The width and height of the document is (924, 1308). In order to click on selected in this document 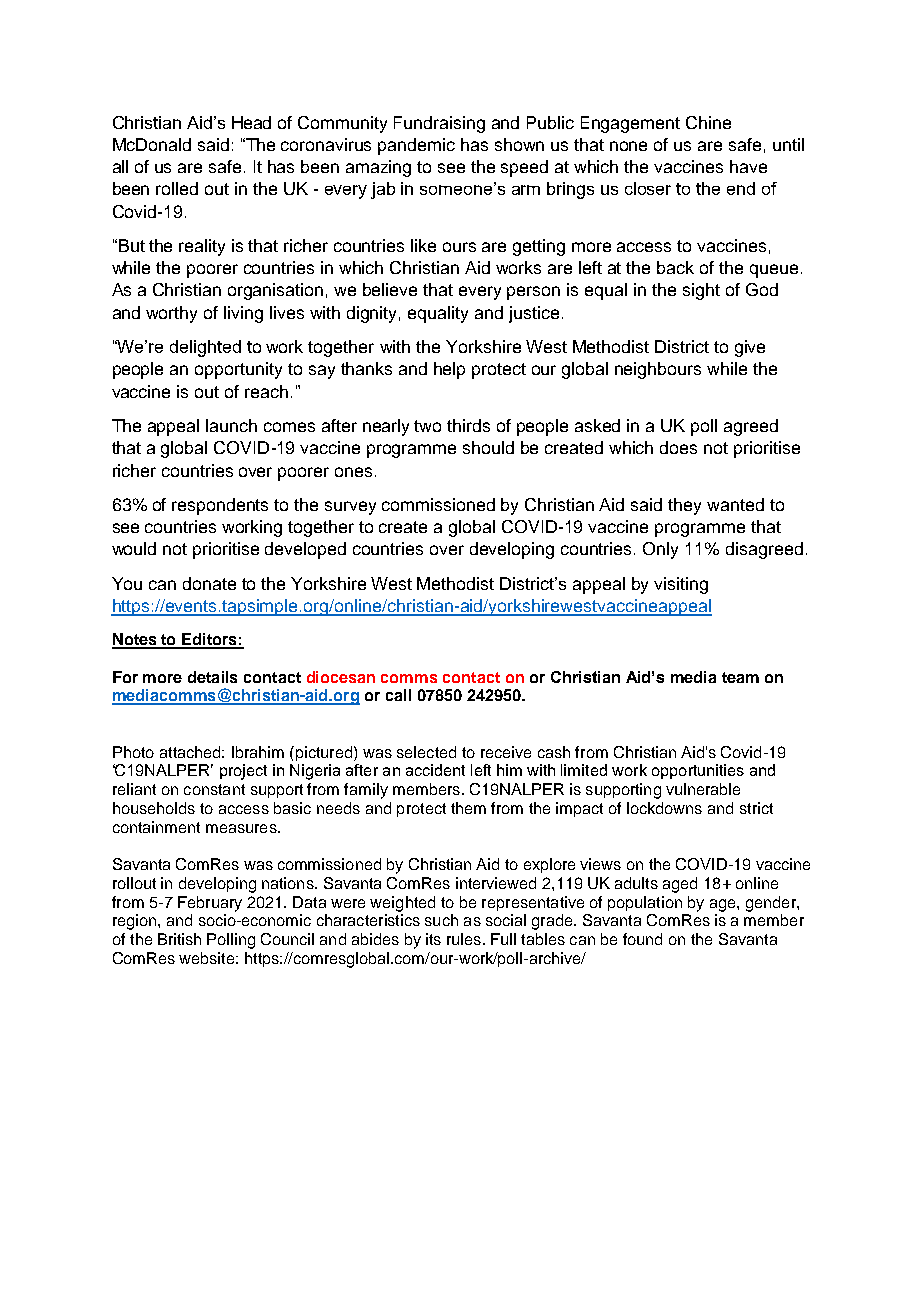, I will do `click(426, 752)`.
